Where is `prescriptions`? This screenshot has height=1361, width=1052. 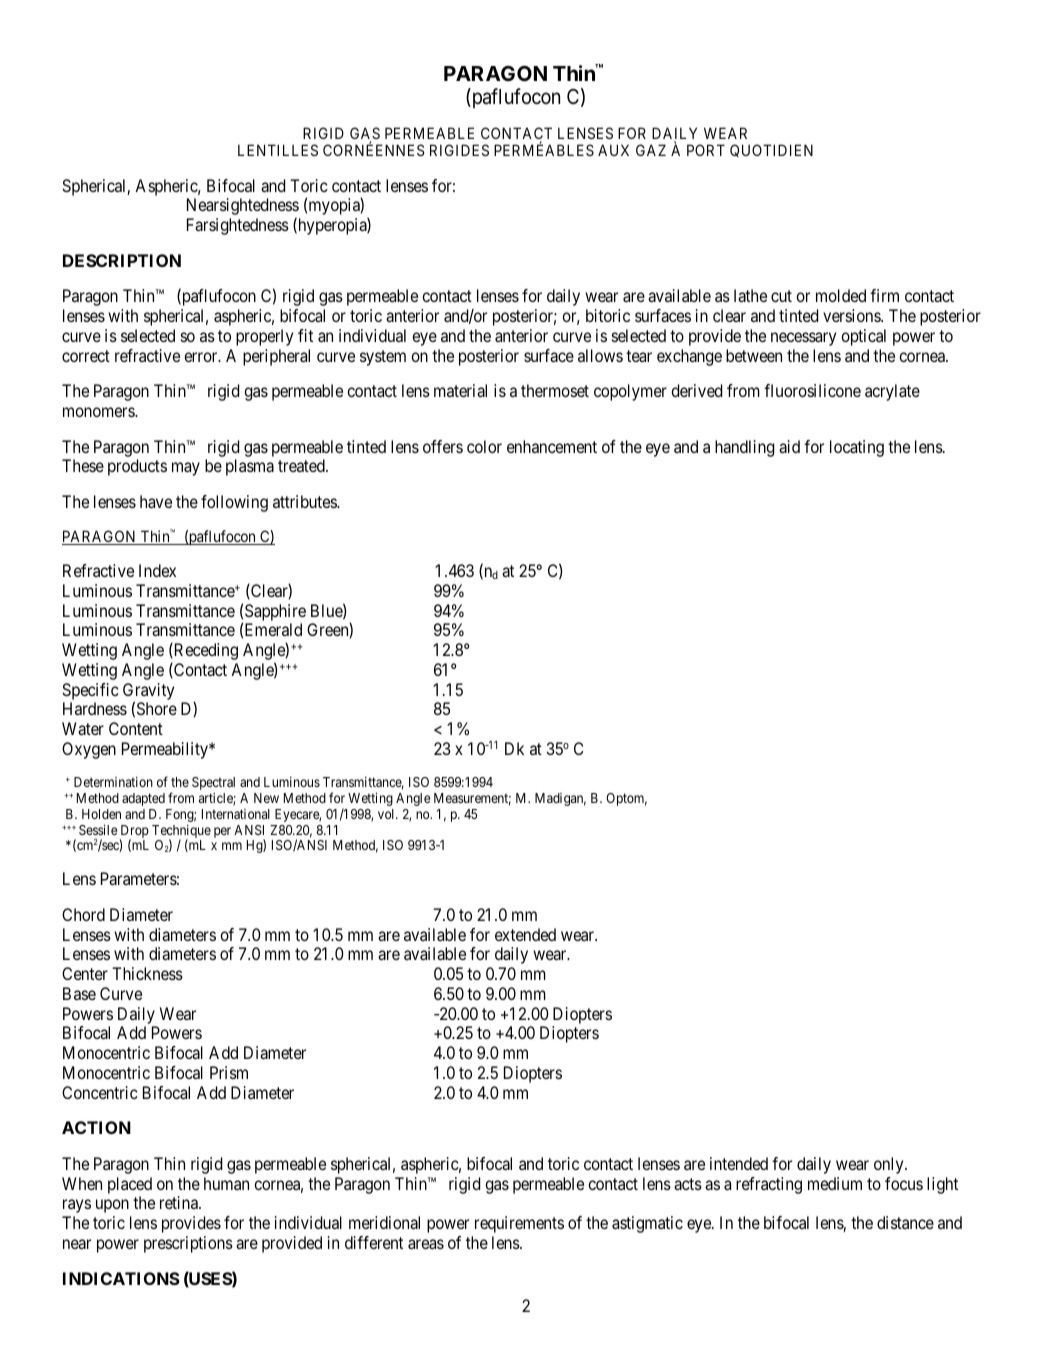 prescriptions is located at coordinates (188, 1244).
